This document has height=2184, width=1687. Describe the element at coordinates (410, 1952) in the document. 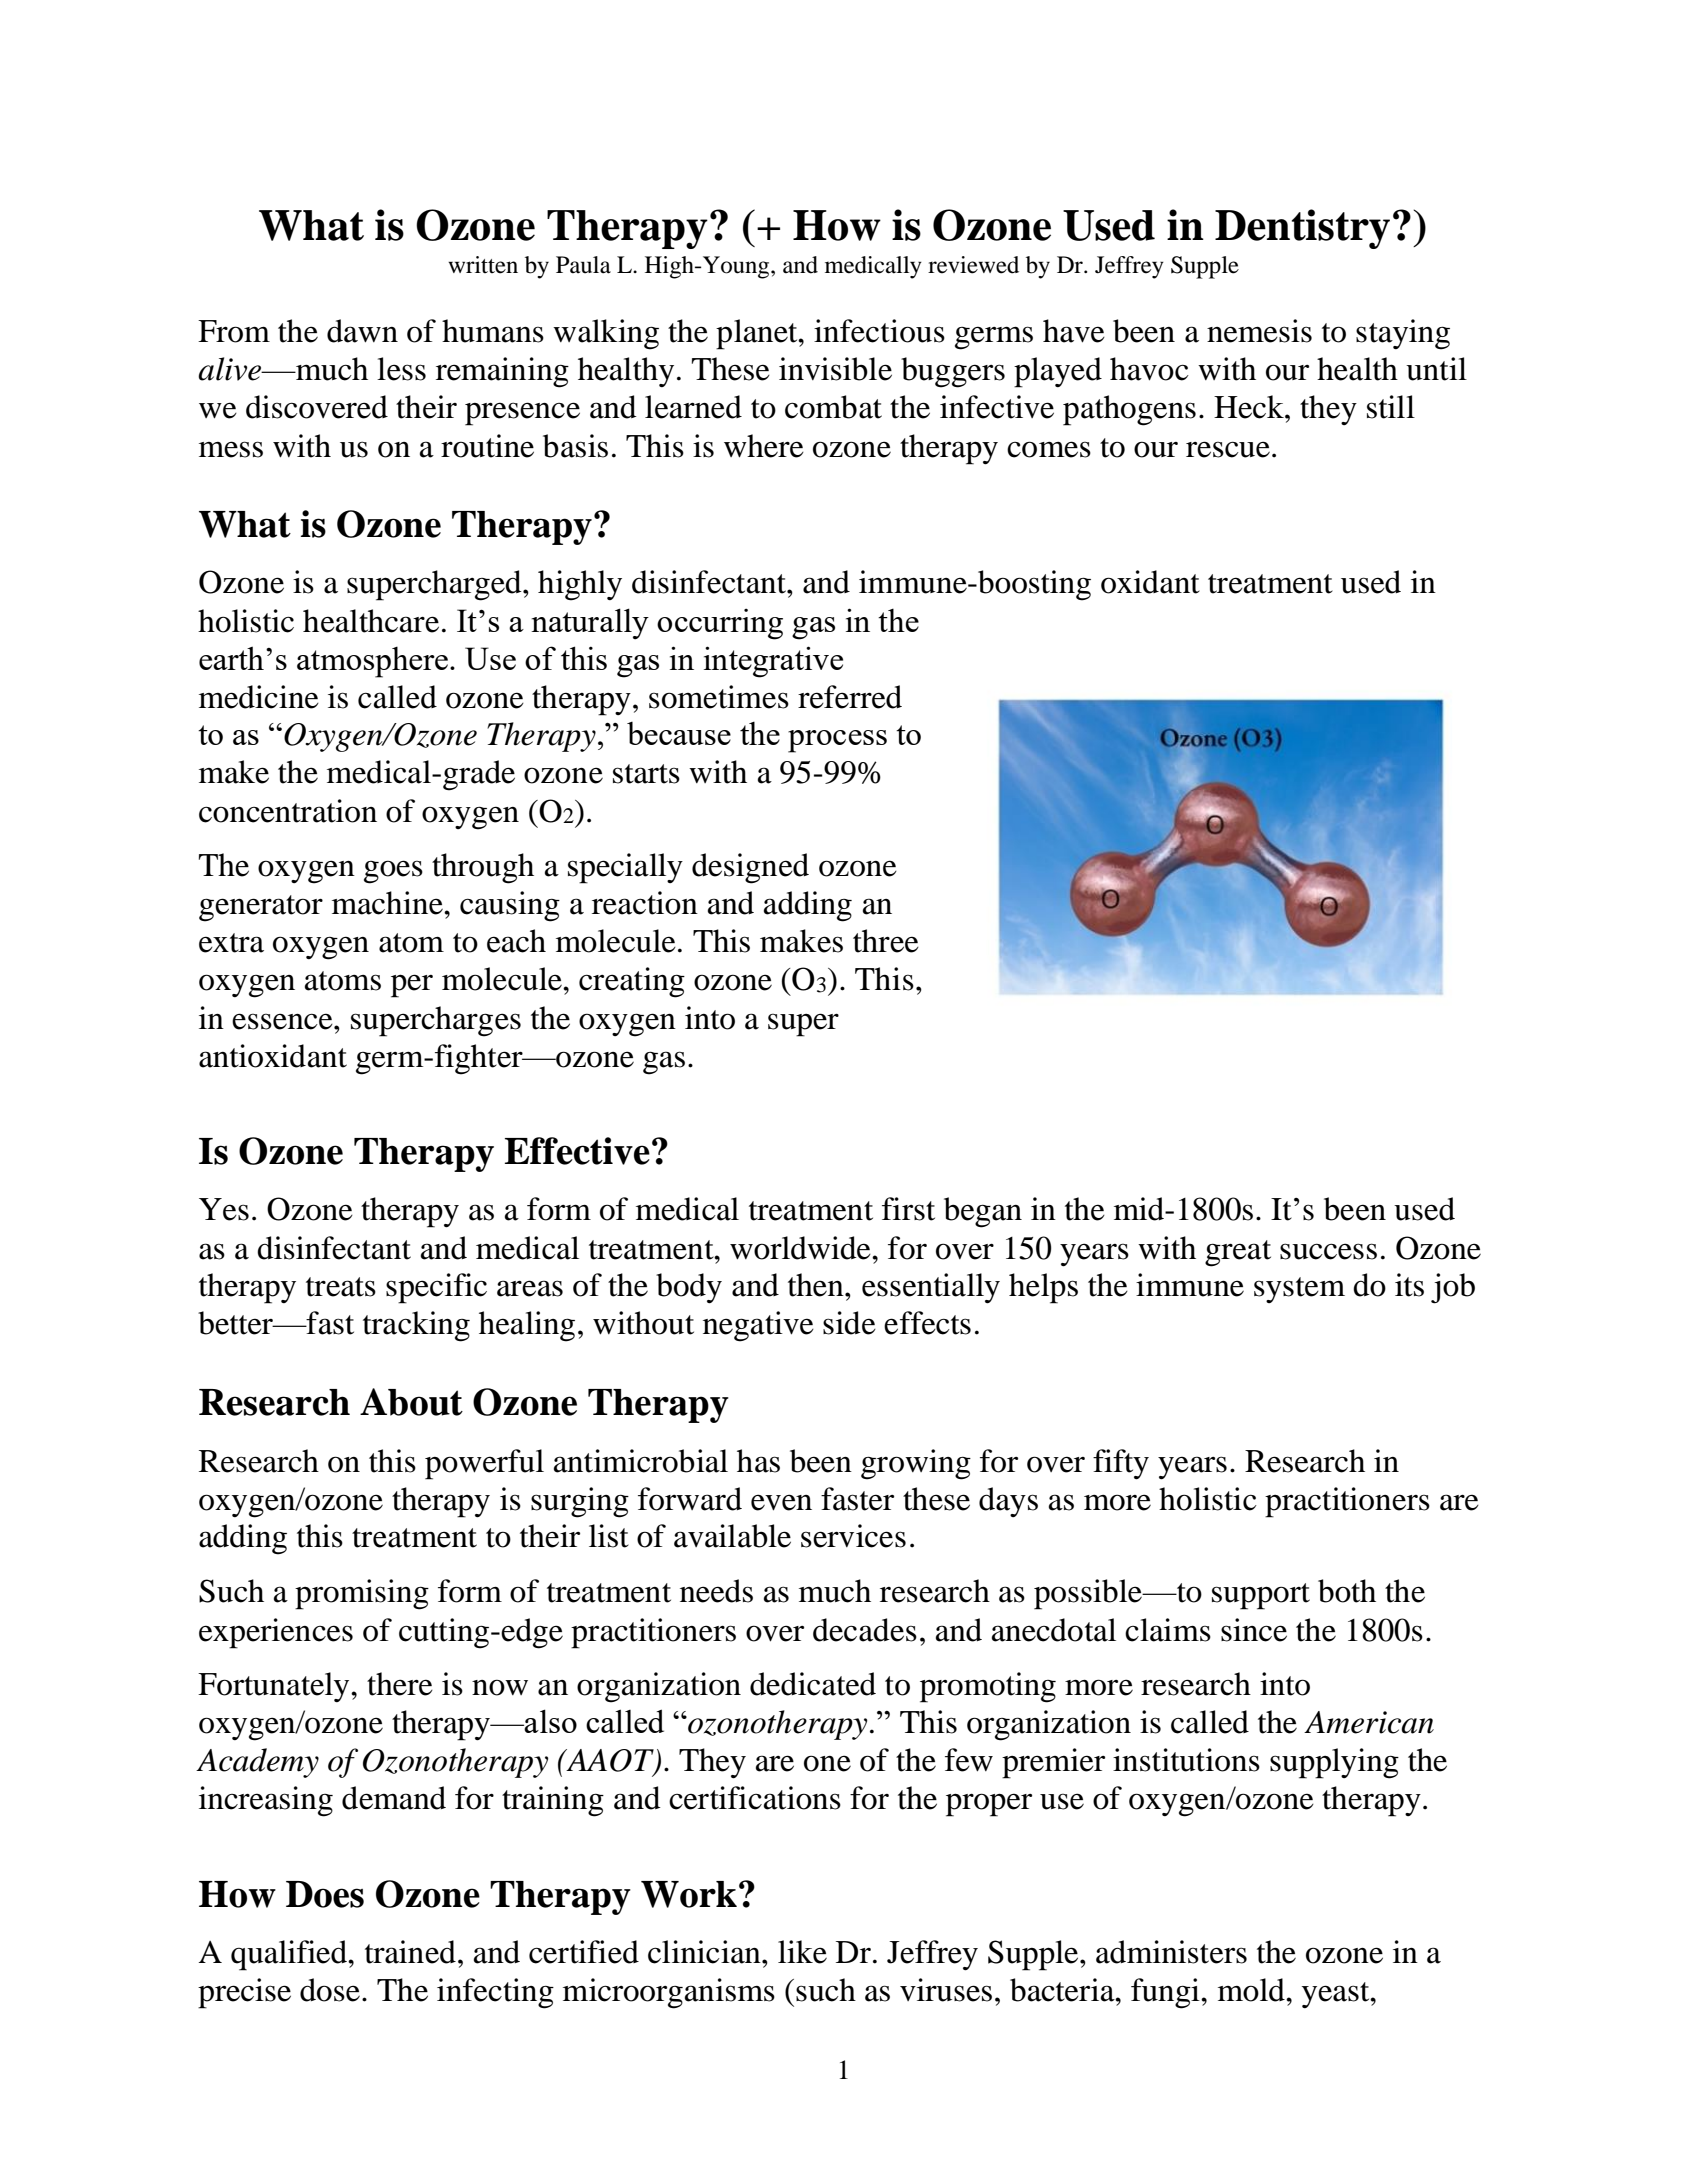

I see `trained` at that location.
